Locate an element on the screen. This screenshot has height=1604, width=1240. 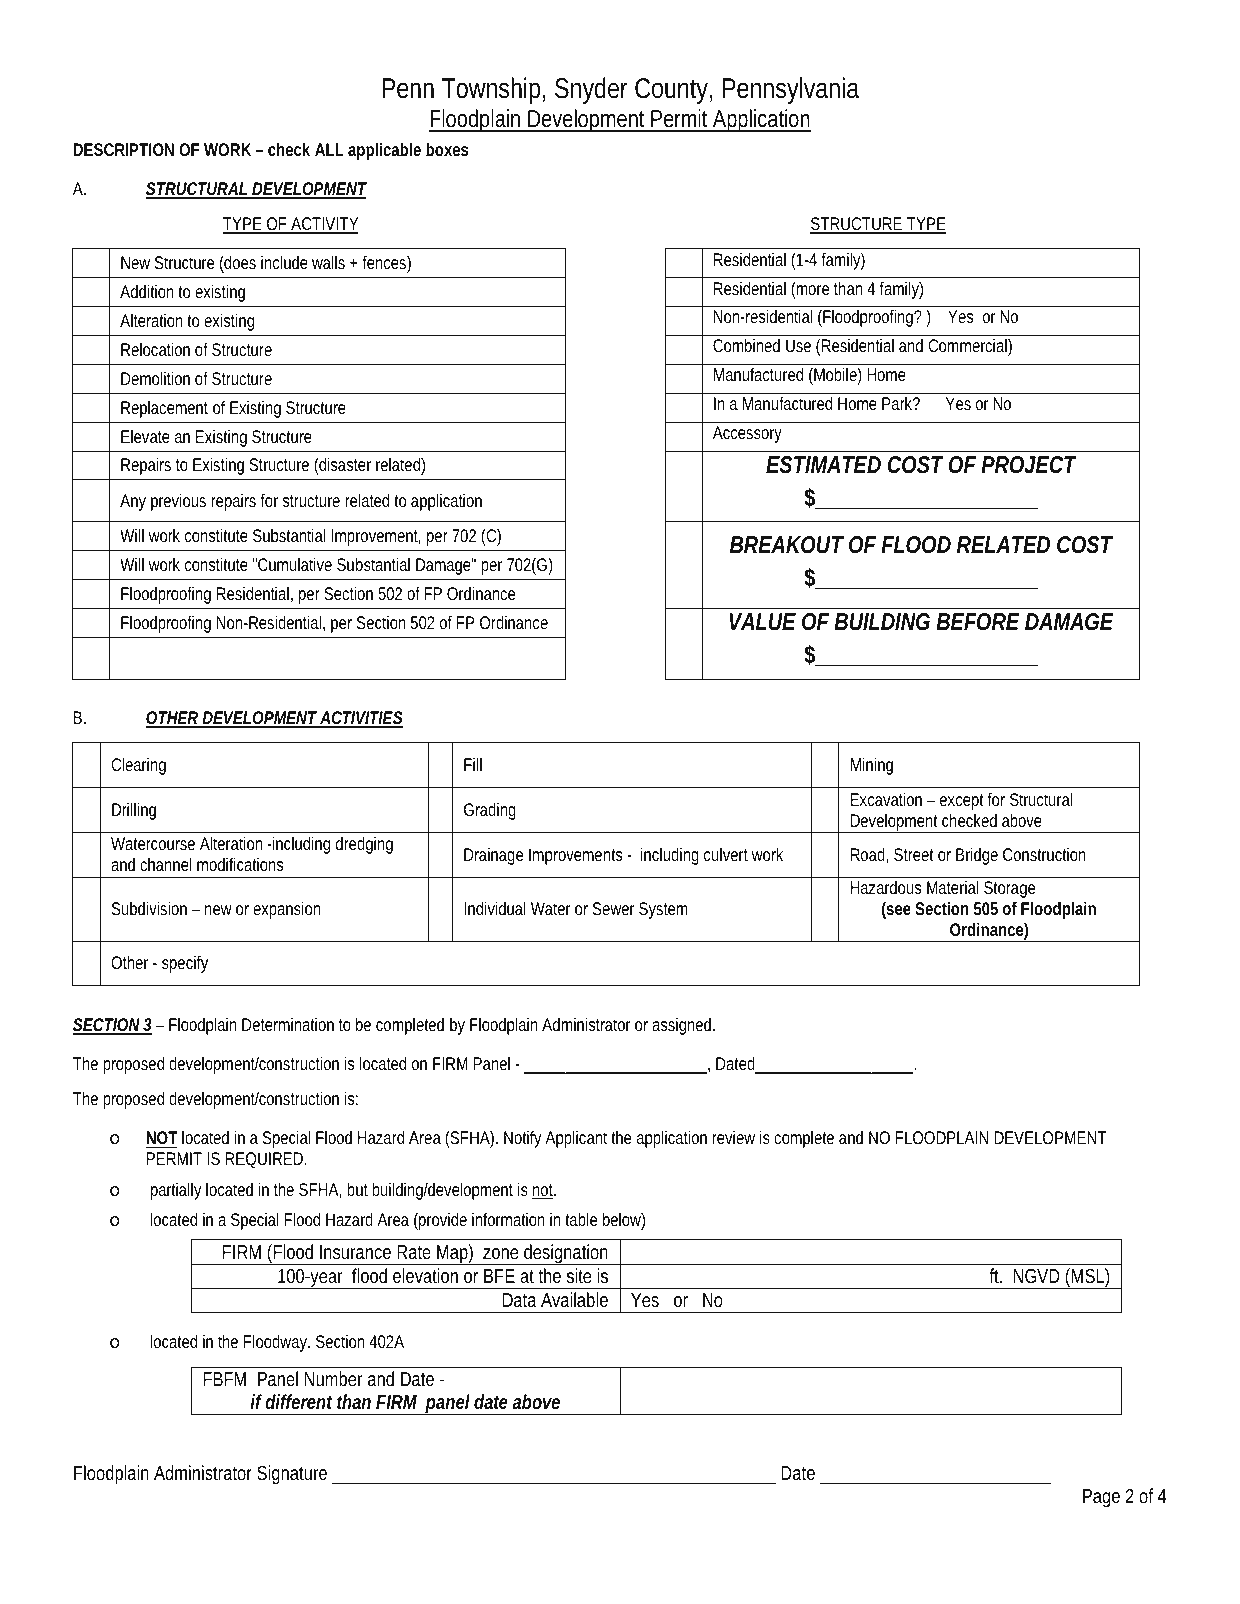
Page is located at coordinates (1101, 1498).
